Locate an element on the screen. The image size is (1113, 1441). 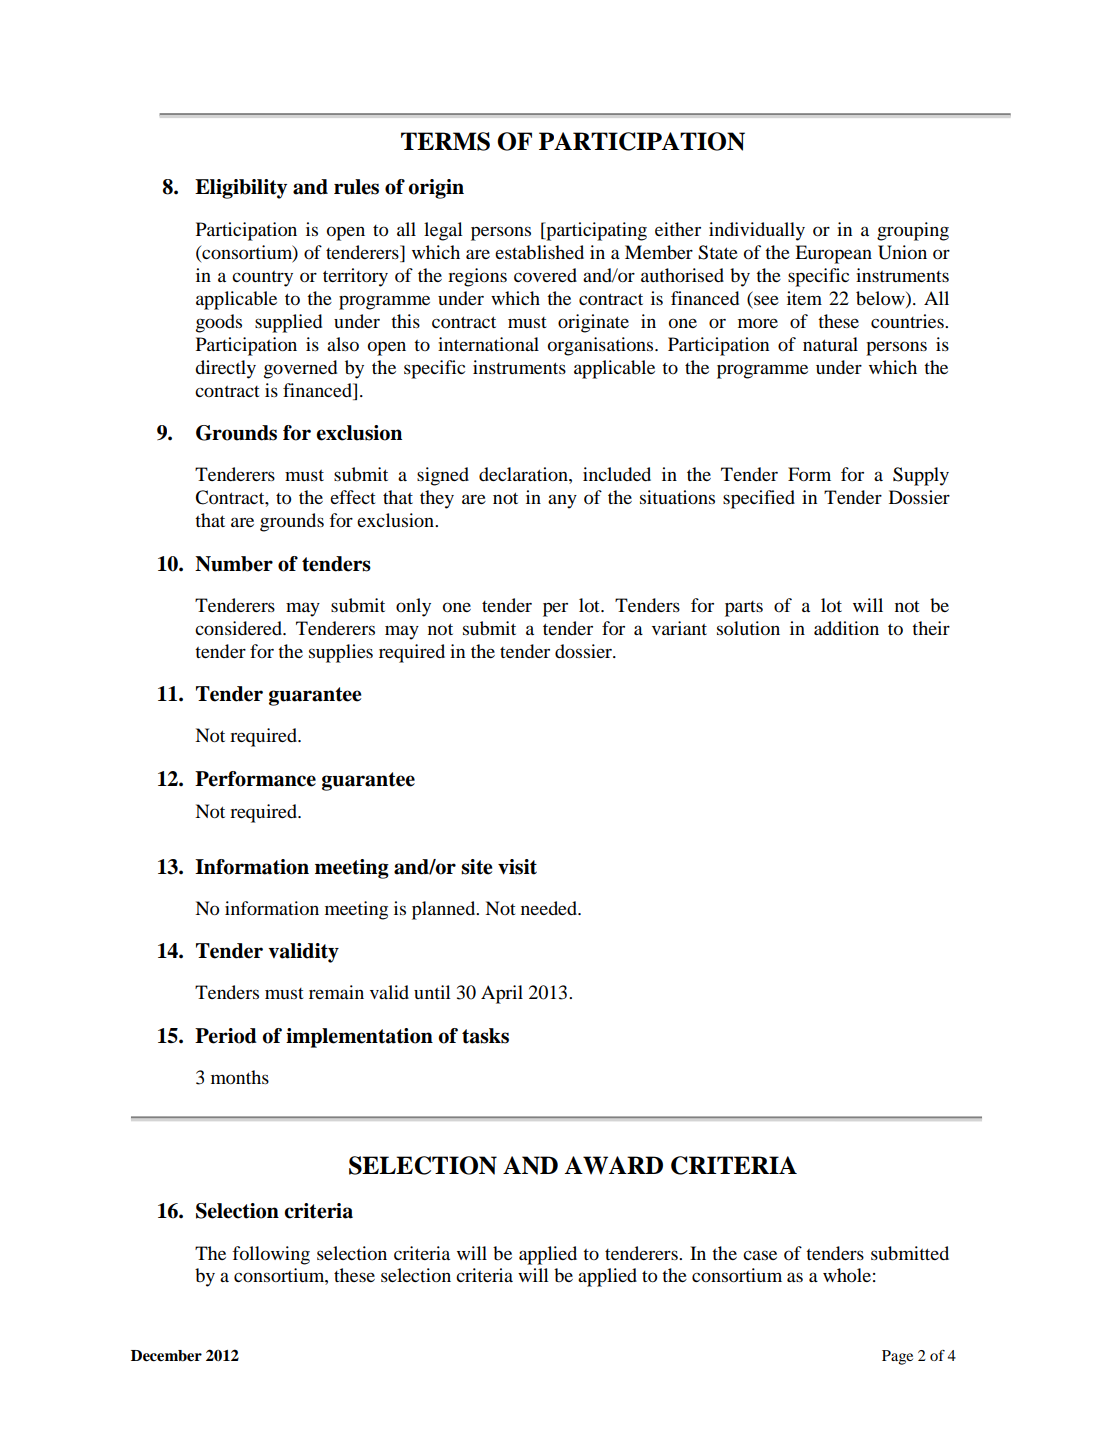
any is located at coordinates (562, 501).
